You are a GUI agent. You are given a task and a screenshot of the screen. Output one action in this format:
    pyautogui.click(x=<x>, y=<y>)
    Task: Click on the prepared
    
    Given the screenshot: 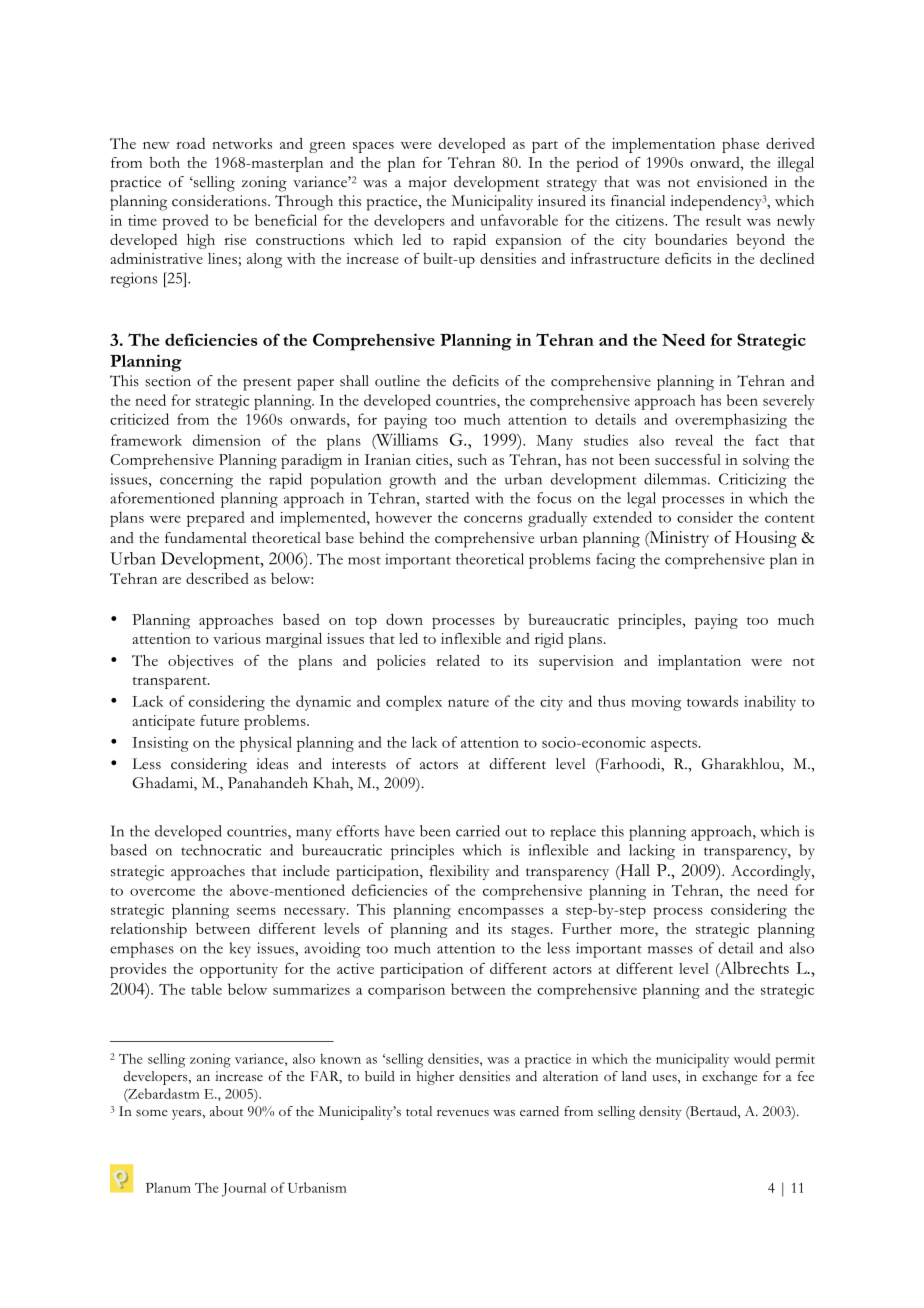 What is the action you would take?
    pyautogui.click(x=216, y=519)
